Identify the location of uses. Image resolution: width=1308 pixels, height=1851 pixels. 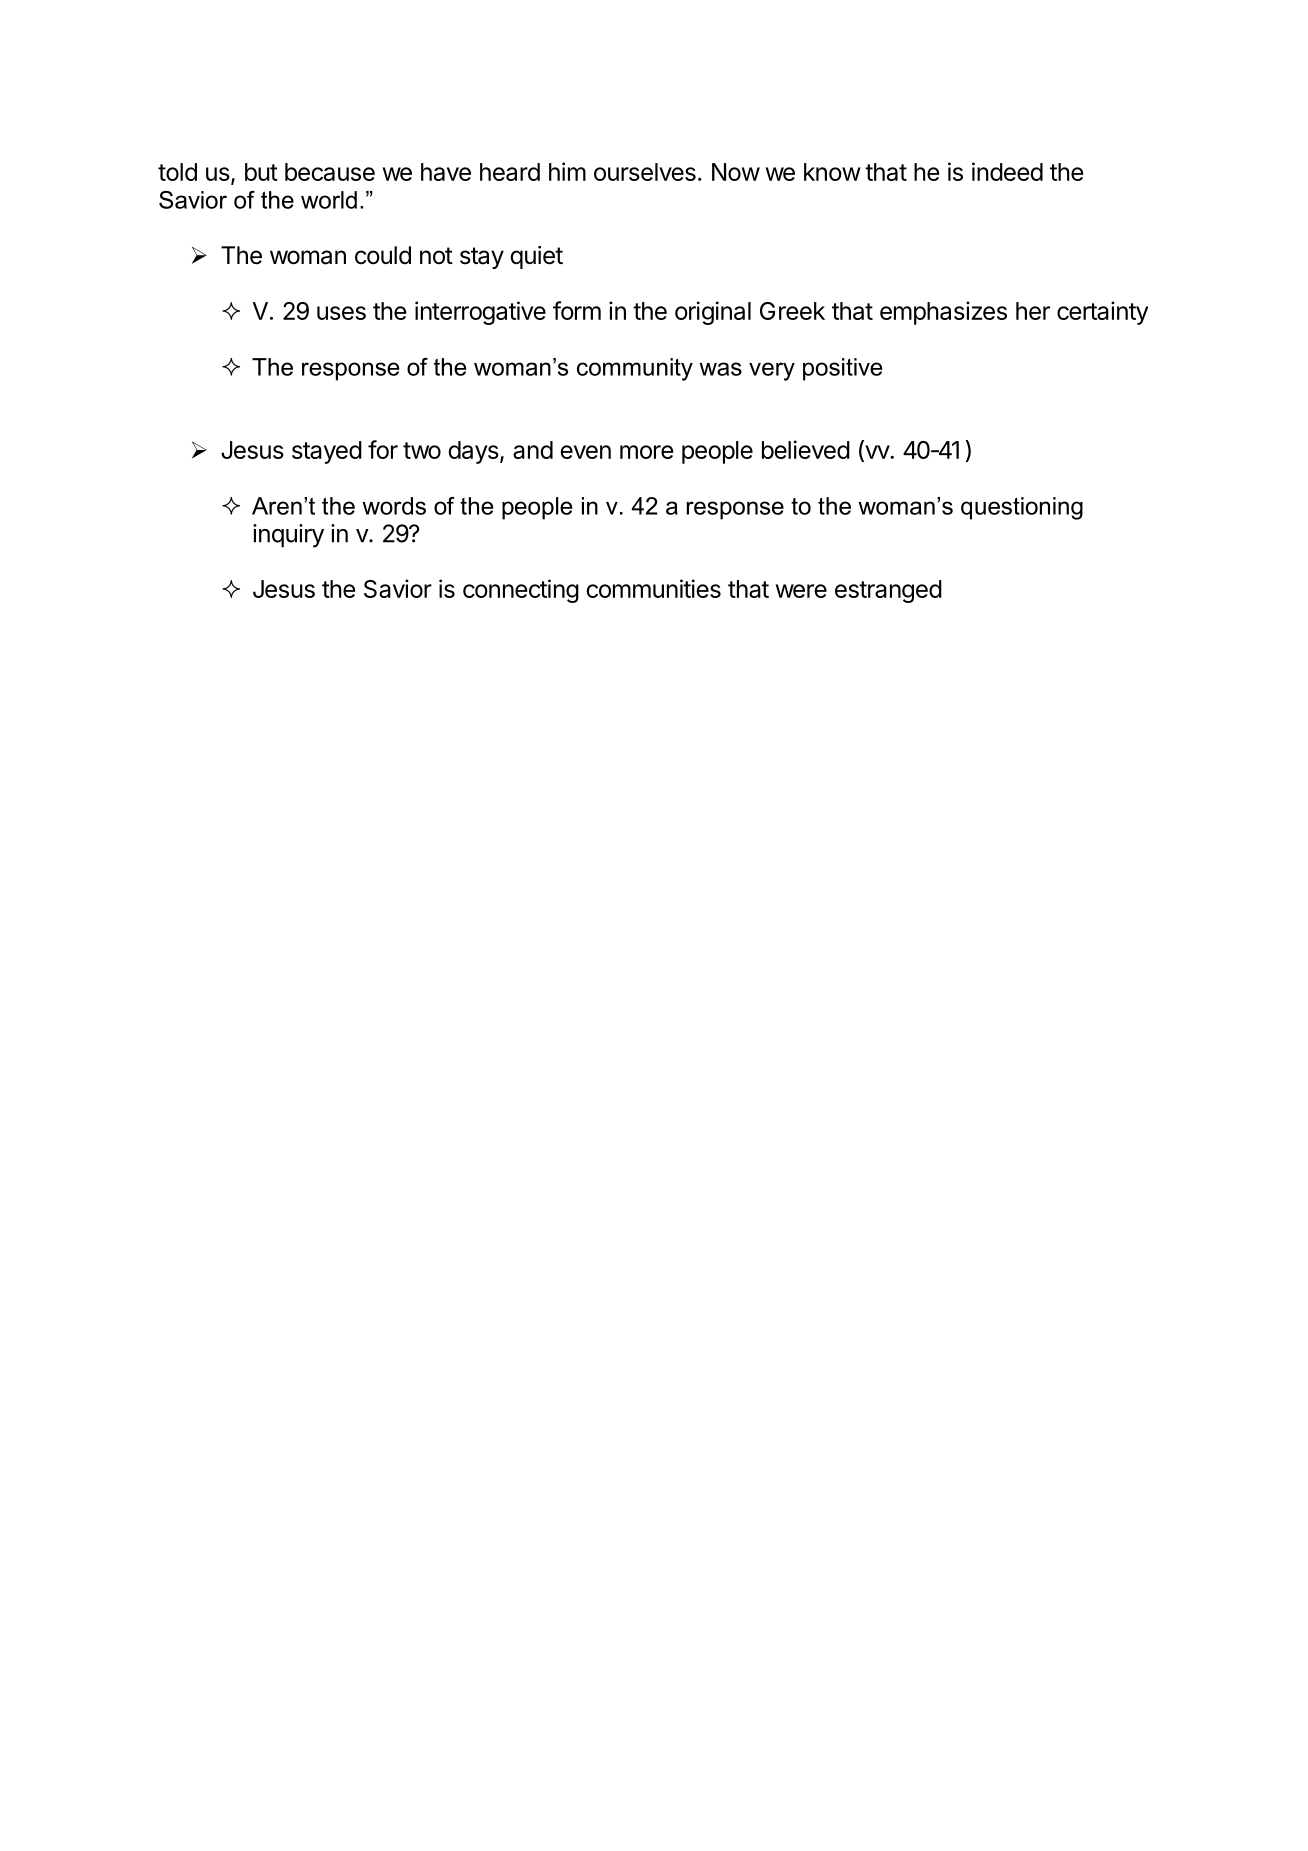
(341, 313).
